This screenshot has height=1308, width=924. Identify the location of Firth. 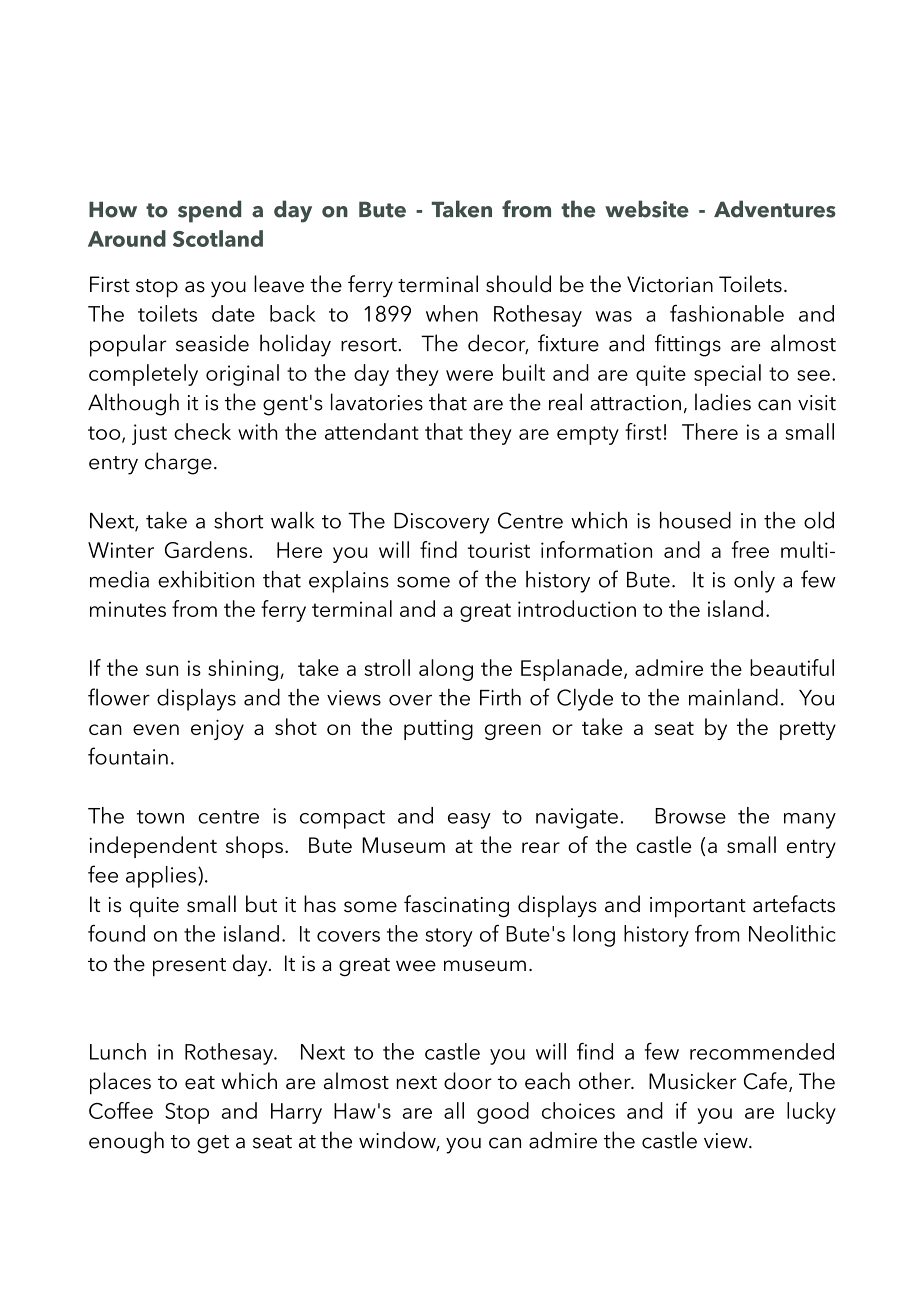
(500, 697).
